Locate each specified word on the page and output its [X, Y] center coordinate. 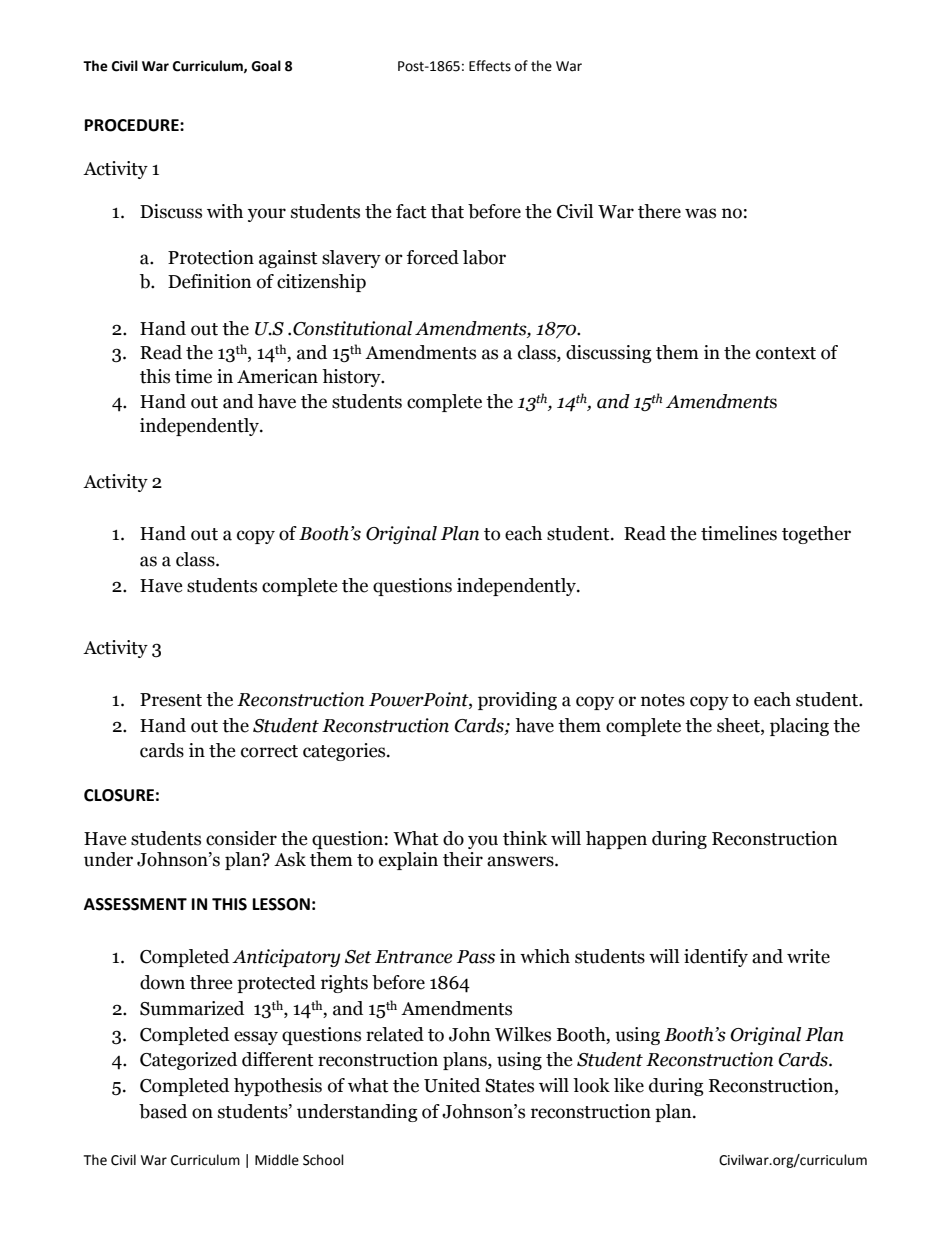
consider [241, 838]
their [463, 859]
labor [484, 257]
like [629, 1085]
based [163, 1111]
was [700, 213]
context [786, 353]
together [816, 535]
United [452, 1085]
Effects [490, 66]
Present [171, 700]
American [277, 376]
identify [716, 958]
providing [517, 701]
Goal [266, 66]
